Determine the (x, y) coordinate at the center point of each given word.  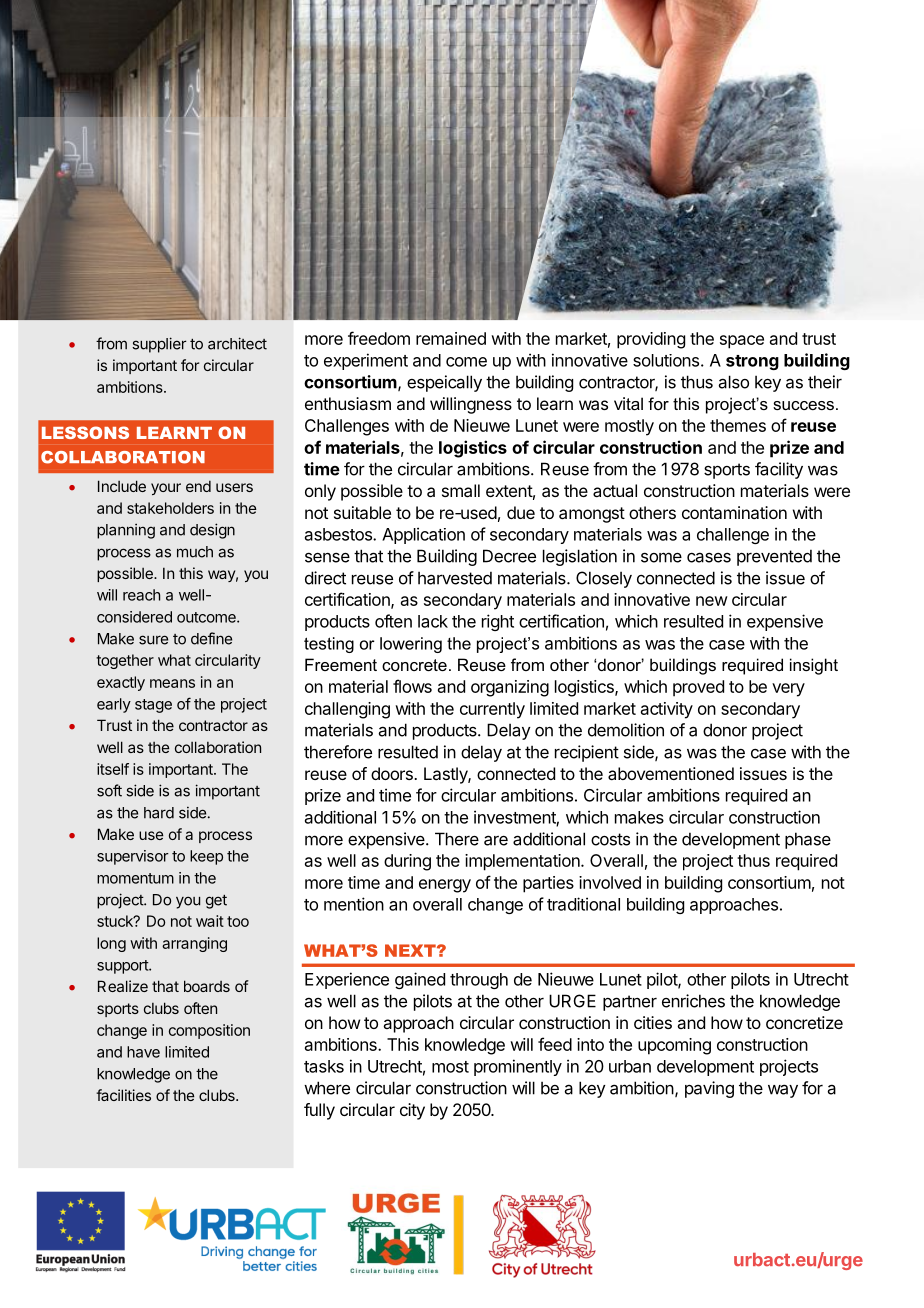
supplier (159, 345)
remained (451, 338)
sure (153, 640)
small (461, 490)
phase (808, 840)
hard (159, 813)
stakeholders (170, 508)
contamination (734, 512)
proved (698, 688)
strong (752, 362)
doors (393, 773)
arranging (194, 944)
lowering (411, 645)
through (479, 981)
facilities (123, 1095)
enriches (693, 1001)
